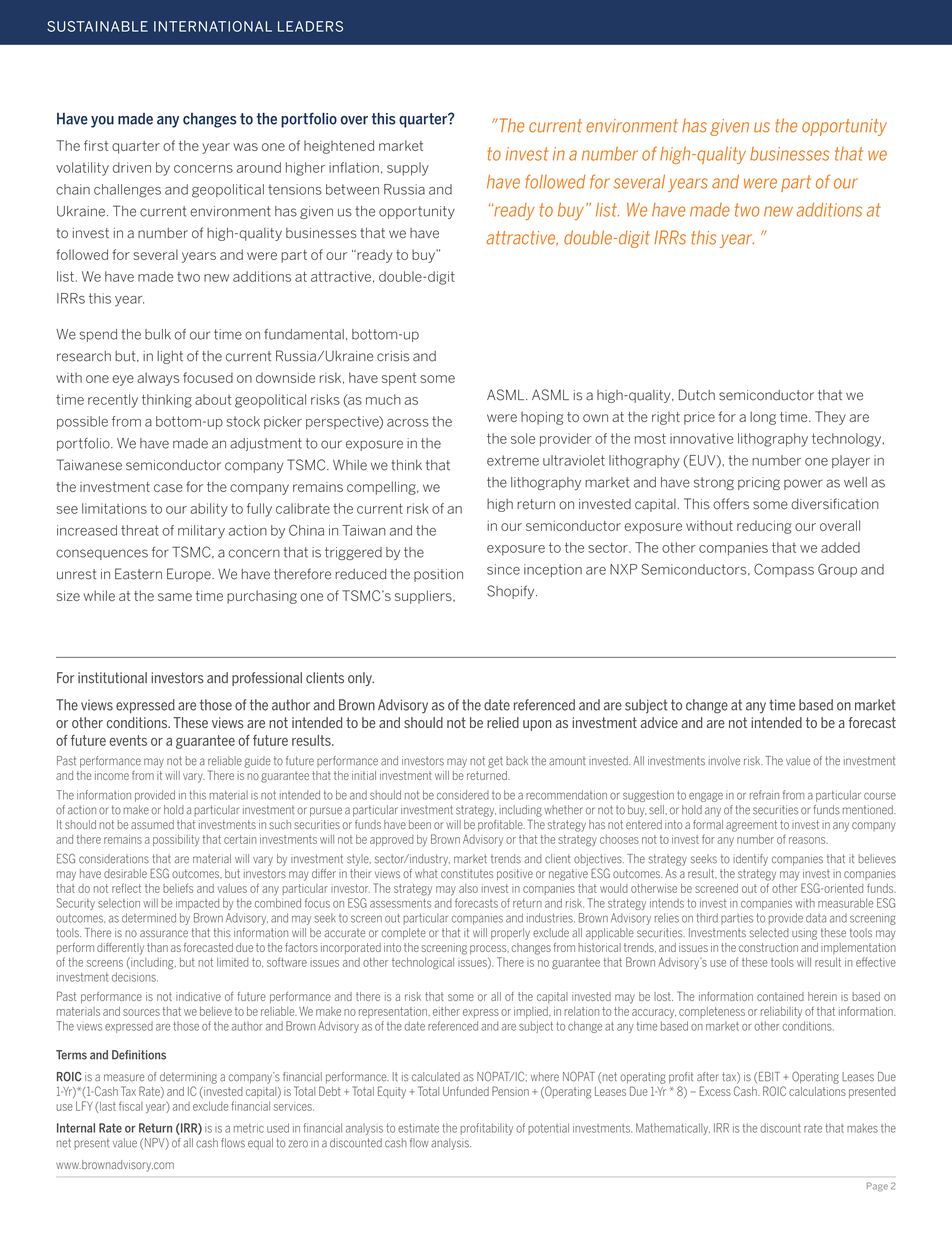  Describe the element at coordinates (354, 167) in the screenshot. I see `inflation` at that location.
